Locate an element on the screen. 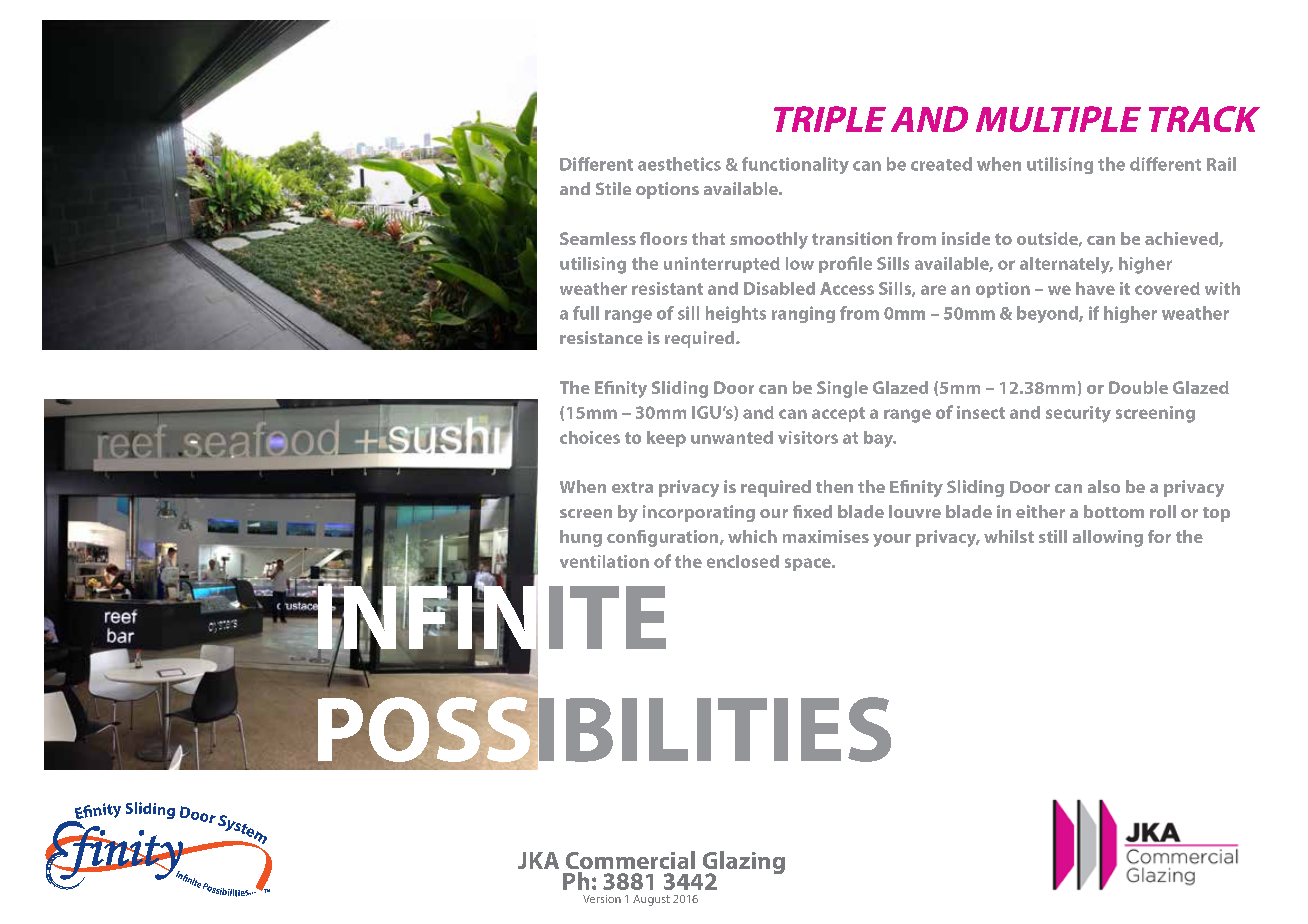 This screenshot has width=1308, height=924. Rail is located at coordinates (1221, 164).
